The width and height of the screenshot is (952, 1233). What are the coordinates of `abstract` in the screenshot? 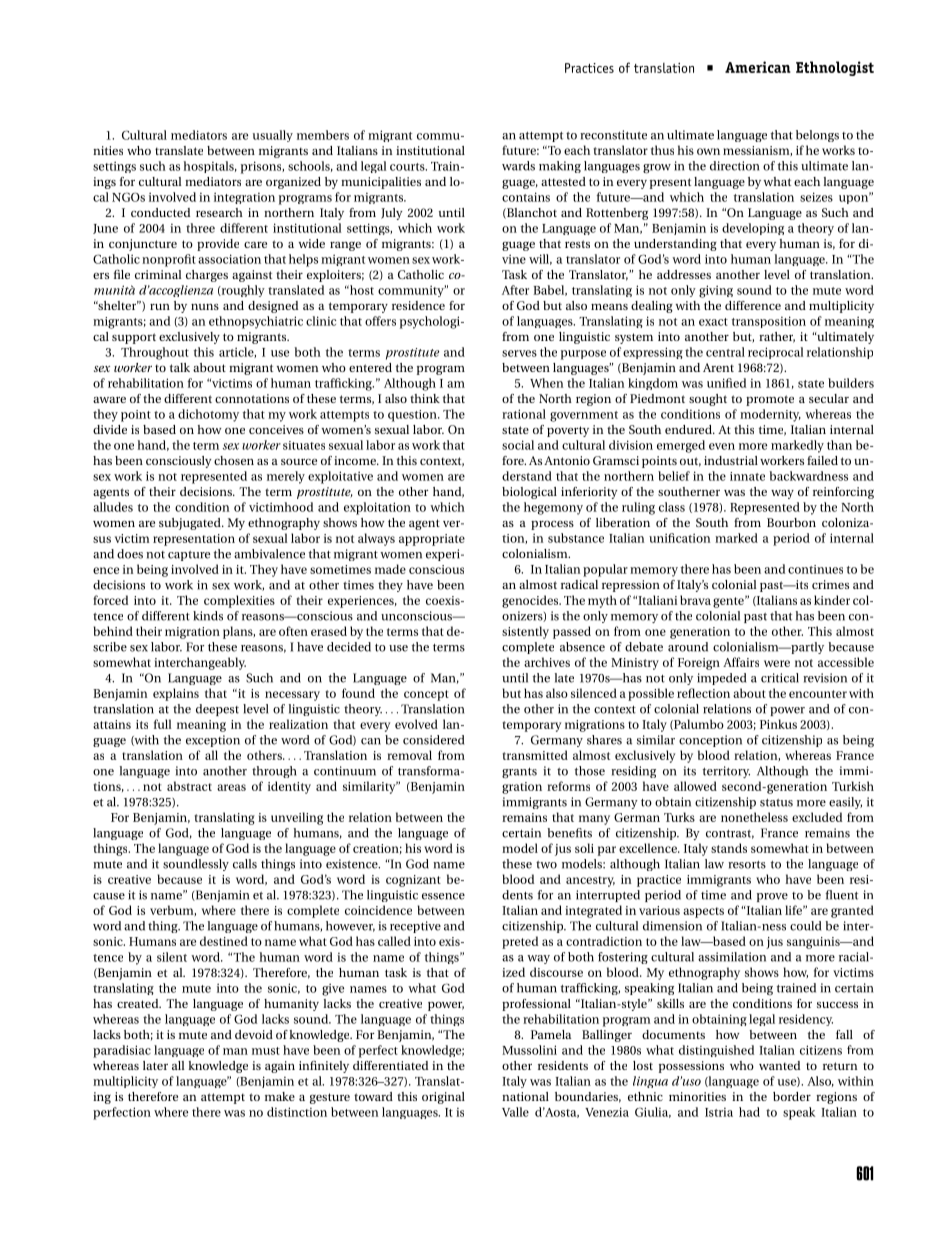 It's located at (189, 786).
